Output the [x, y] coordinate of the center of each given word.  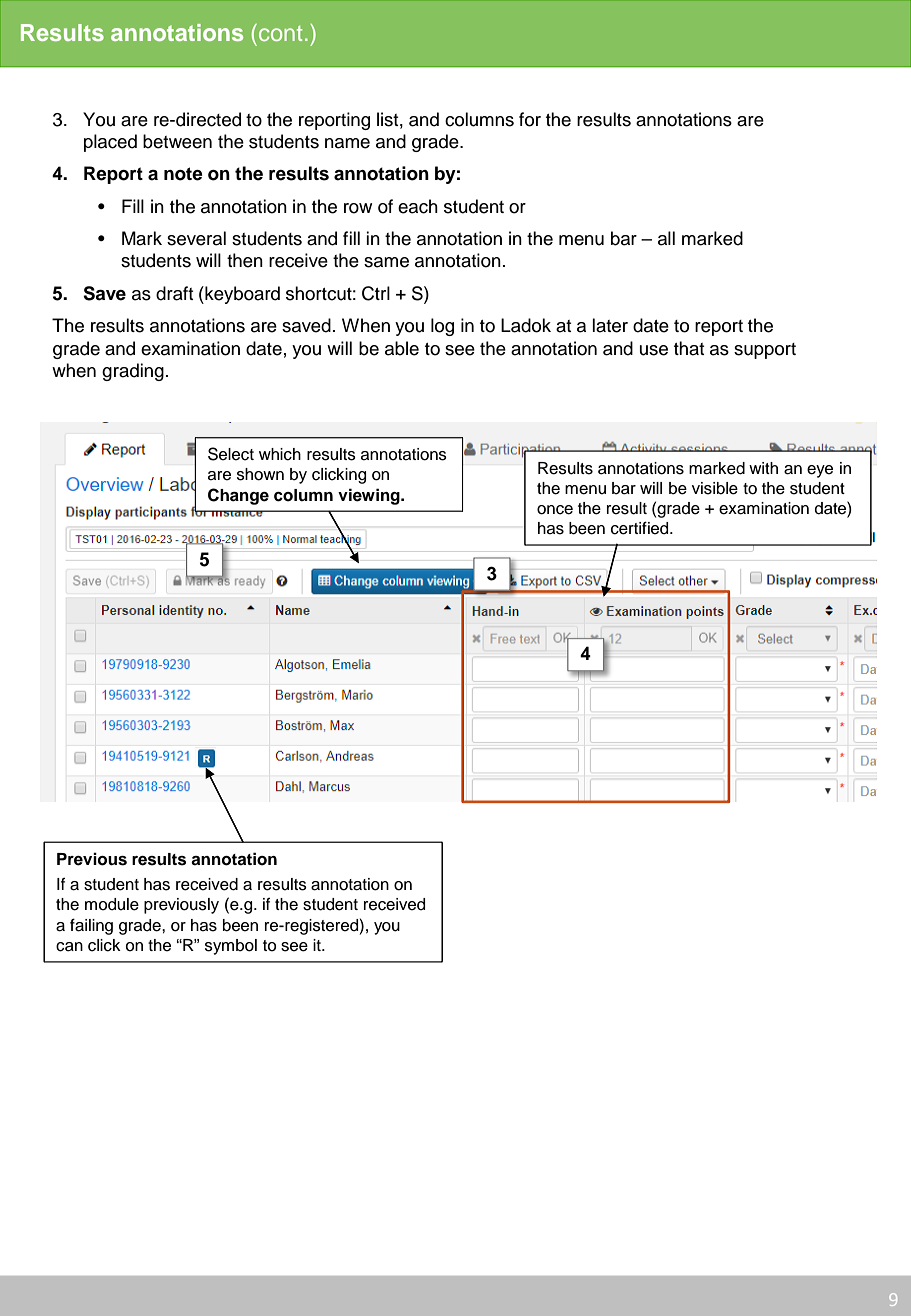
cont [281, 33]
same [386, 262]
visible [715, 488]
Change [238, 496]
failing [91, 926]
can [69, 947]
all [666, 238]
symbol [231, 947]
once [555, 510]
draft [174, 293]
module [112, 904]
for [530, 119]
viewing [370, 496]
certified [641, 528]
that [689, 348]
